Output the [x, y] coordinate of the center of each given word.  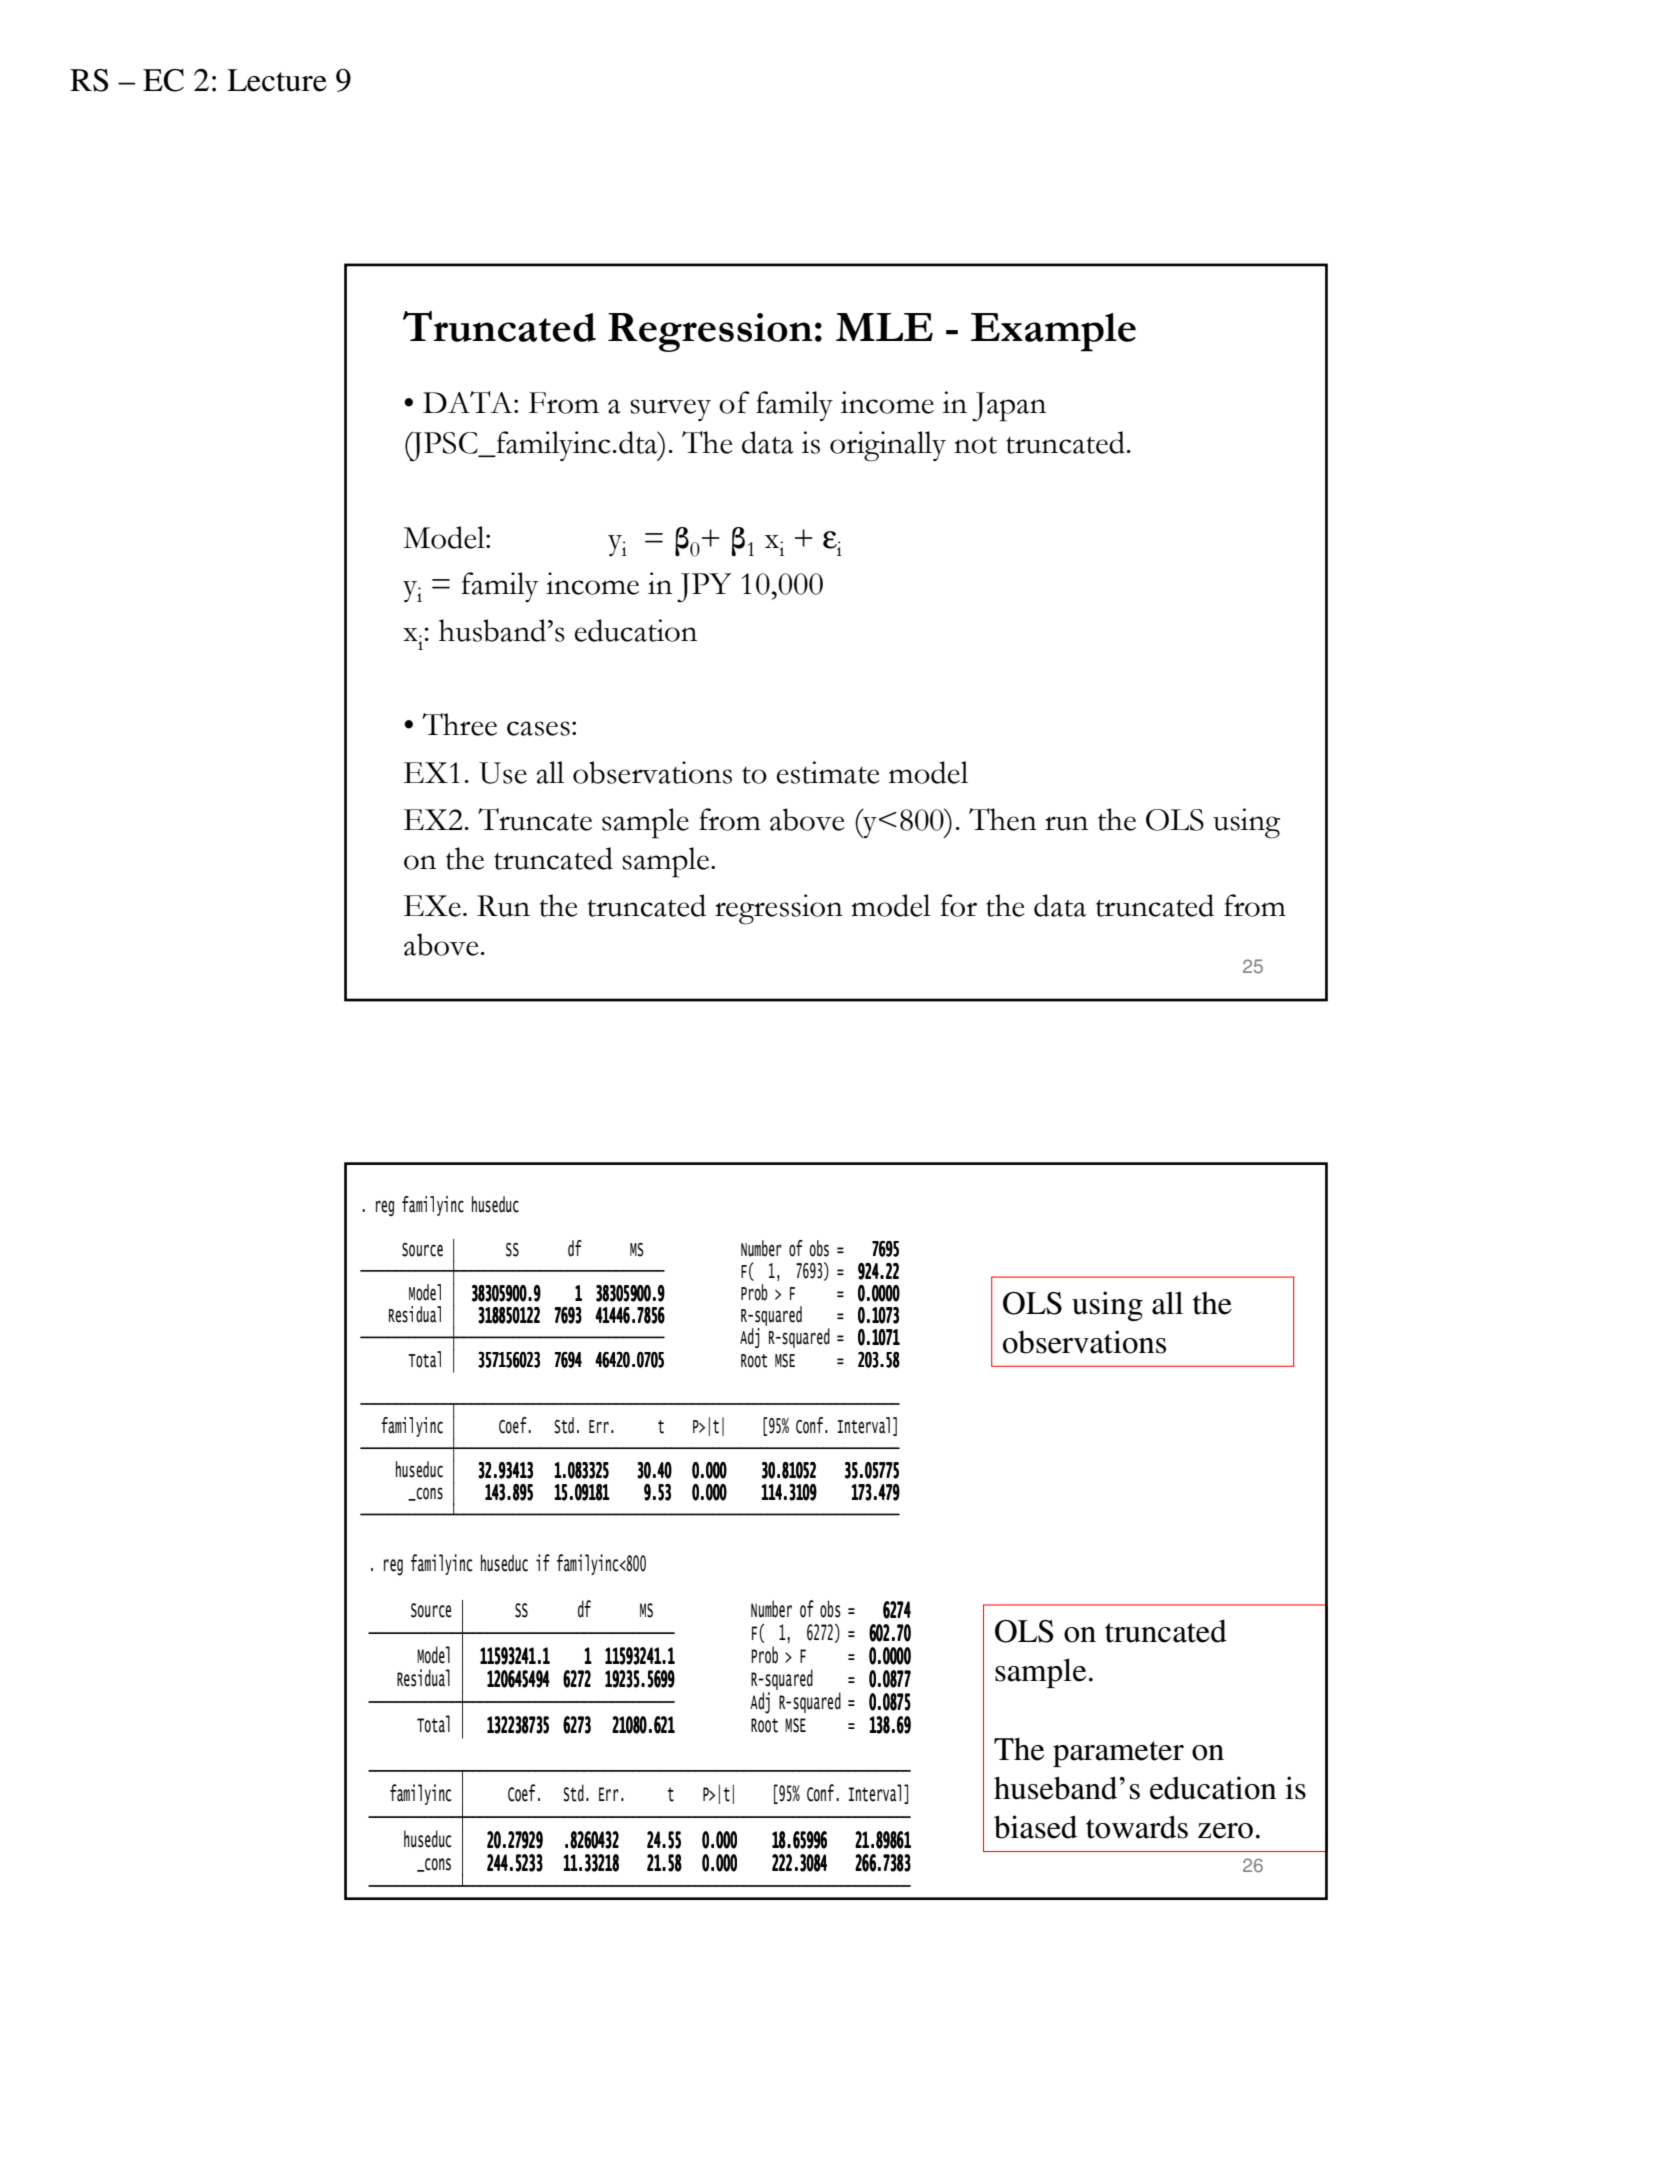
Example [1053, 332]
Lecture [277, 80]
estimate [828, 772]
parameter [1118, 1754]
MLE [884, 327]
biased [1035, 1827]
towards [1137, 1827]
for [958, 905]
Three [459, 724]
